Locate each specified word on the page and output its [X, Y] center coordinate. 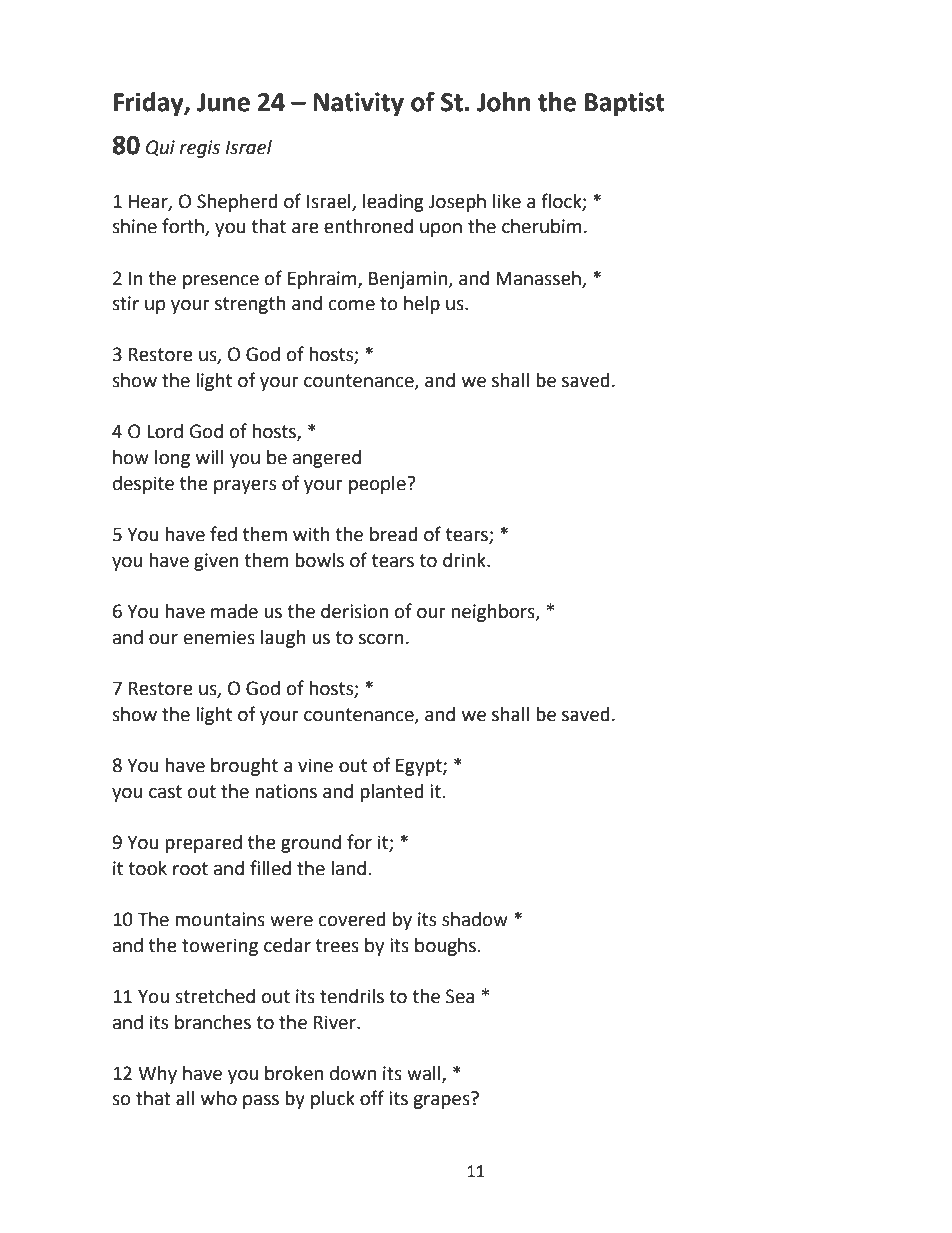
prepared [203, 844]
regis [200, 149]
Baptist [624, 104]
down [353, 1073]
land [348, 868]
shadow [475, 919]
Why [157, 1075]
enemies [219, 637]
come [352, 305]
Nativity [358, 104]
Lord [165, 431]
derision [354, 611]
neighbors [494, 613]
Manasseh [538, 278]
